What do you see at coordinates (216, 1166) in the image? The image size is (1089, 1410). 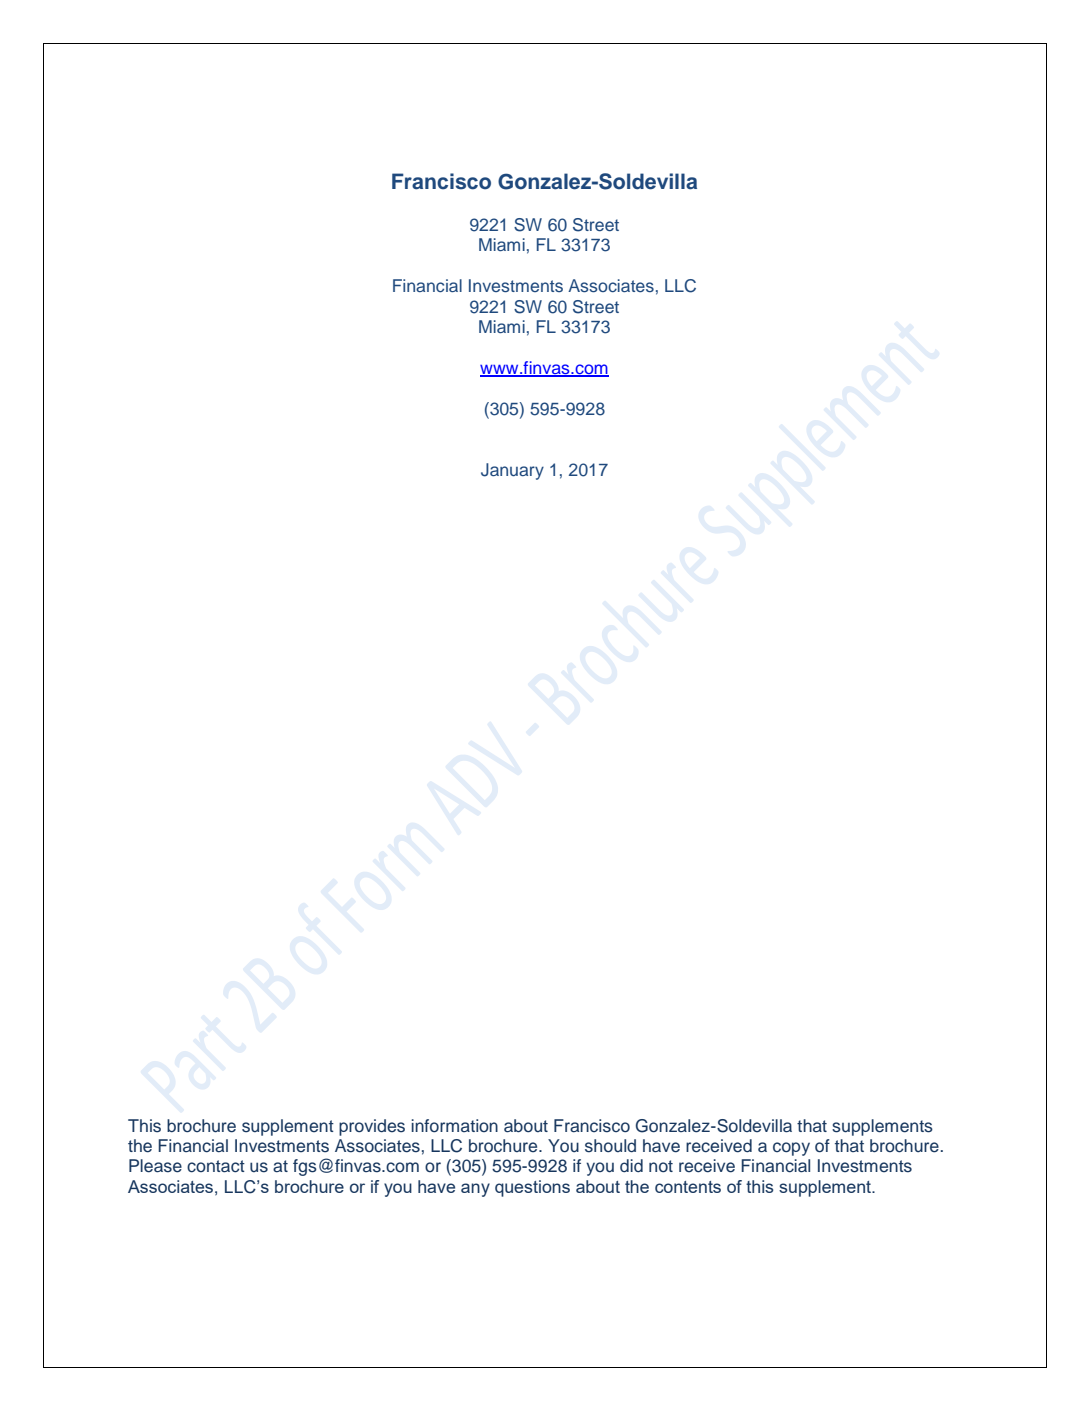 I see `contact` at bounding box center [216, 1166].
